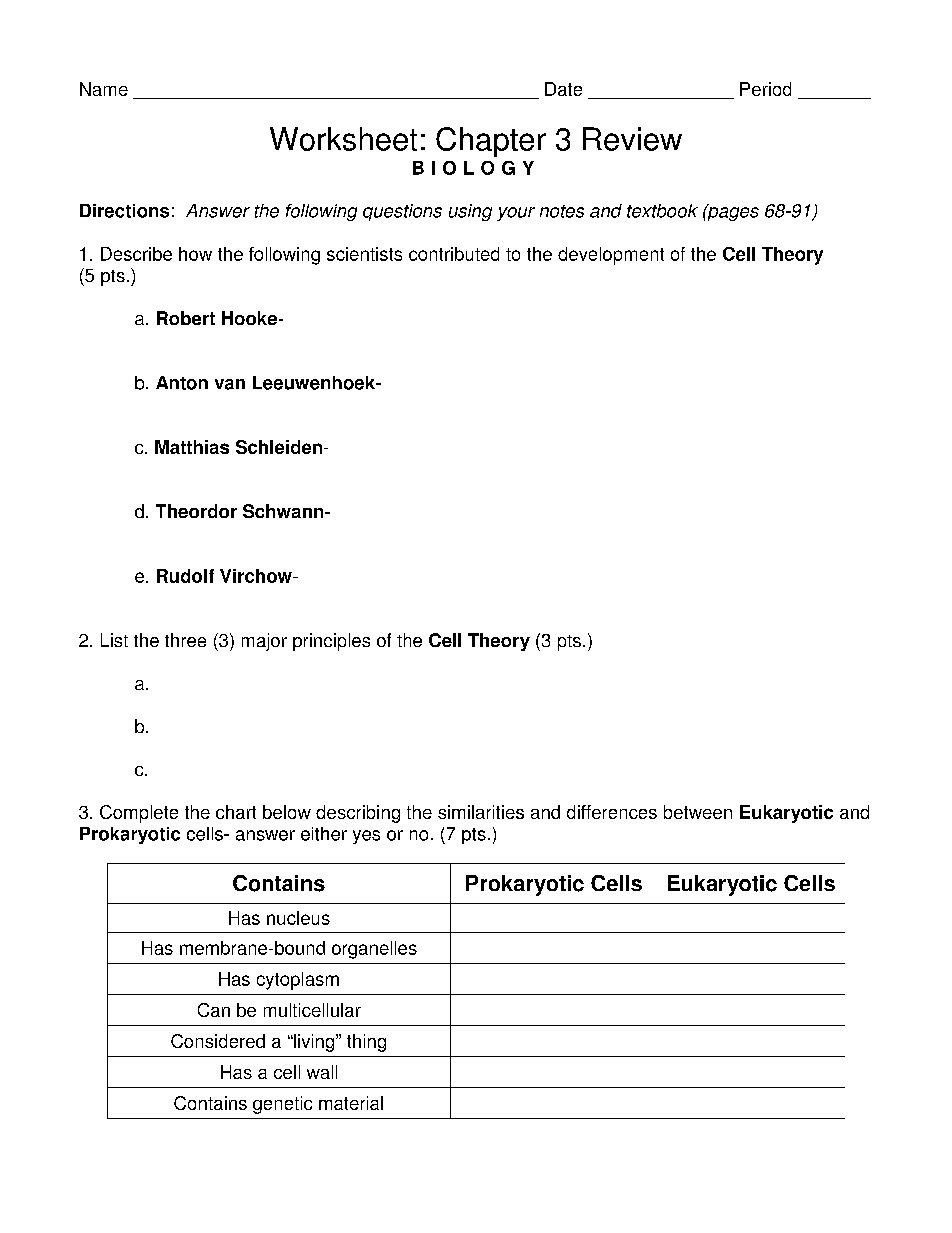 The width and height of the screenshot is (952, 1233). I want to click on development, so click(611, 256).
